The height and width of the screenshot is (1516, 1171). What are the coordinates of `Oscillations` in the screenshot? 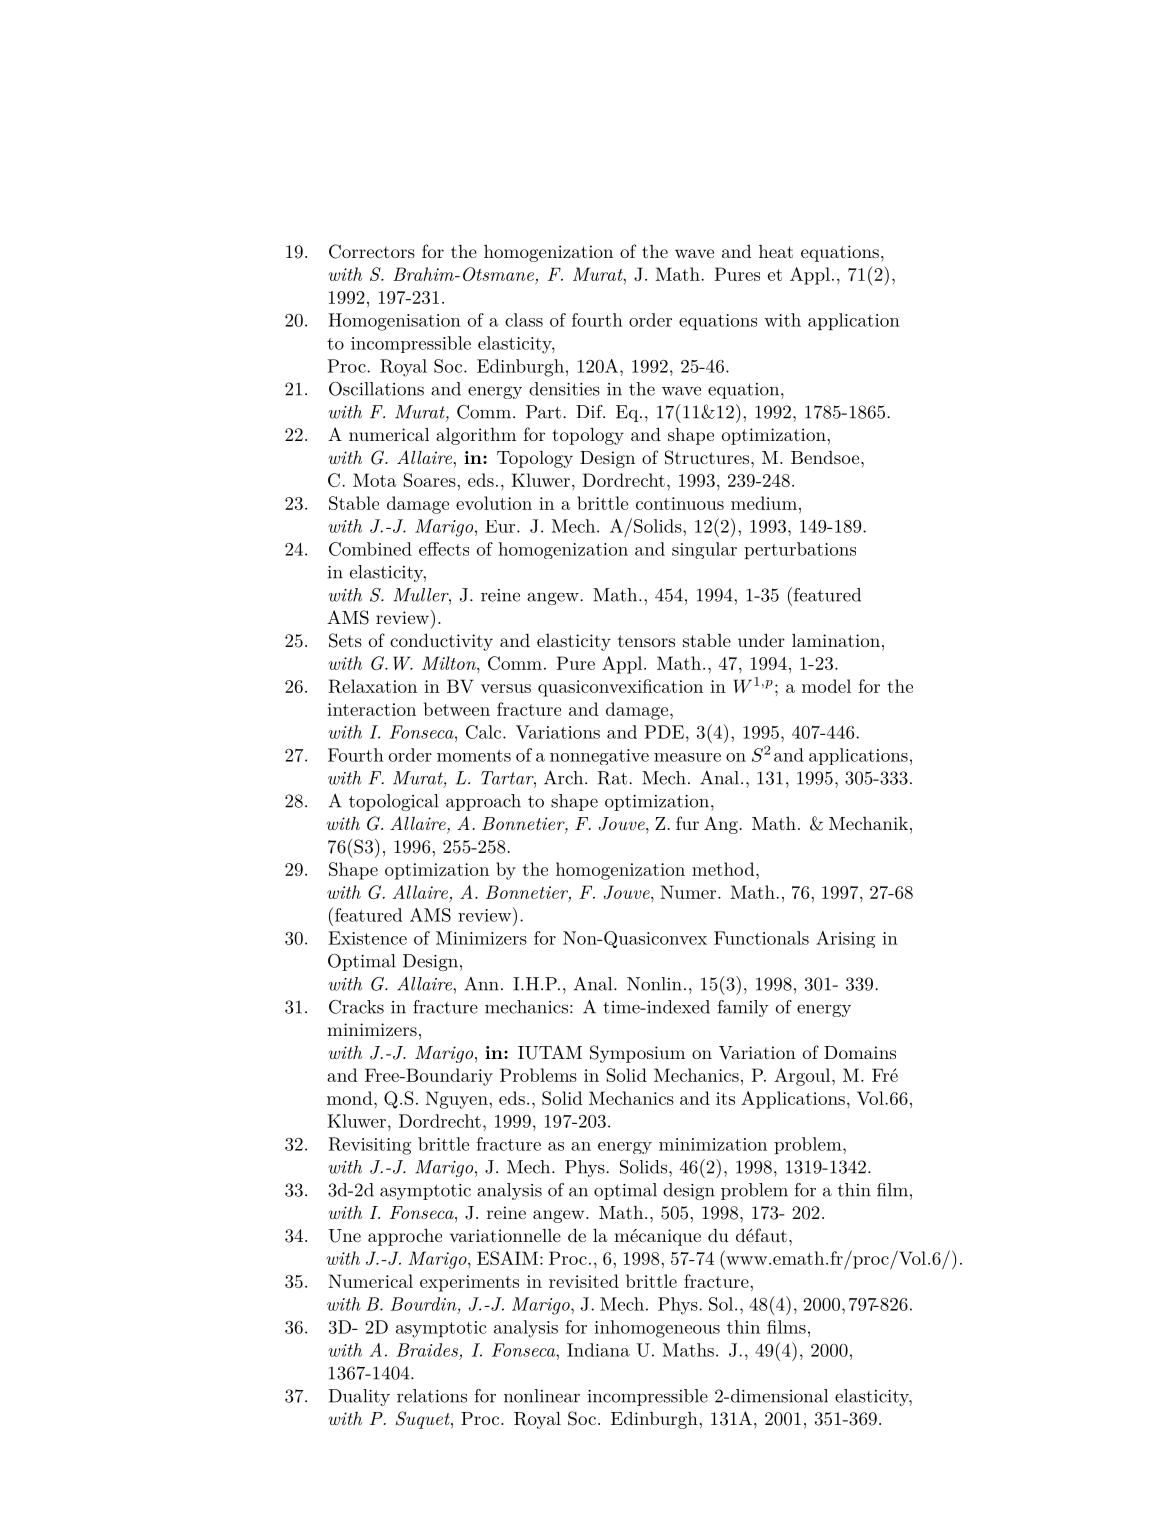 It's located at (376, 389).
